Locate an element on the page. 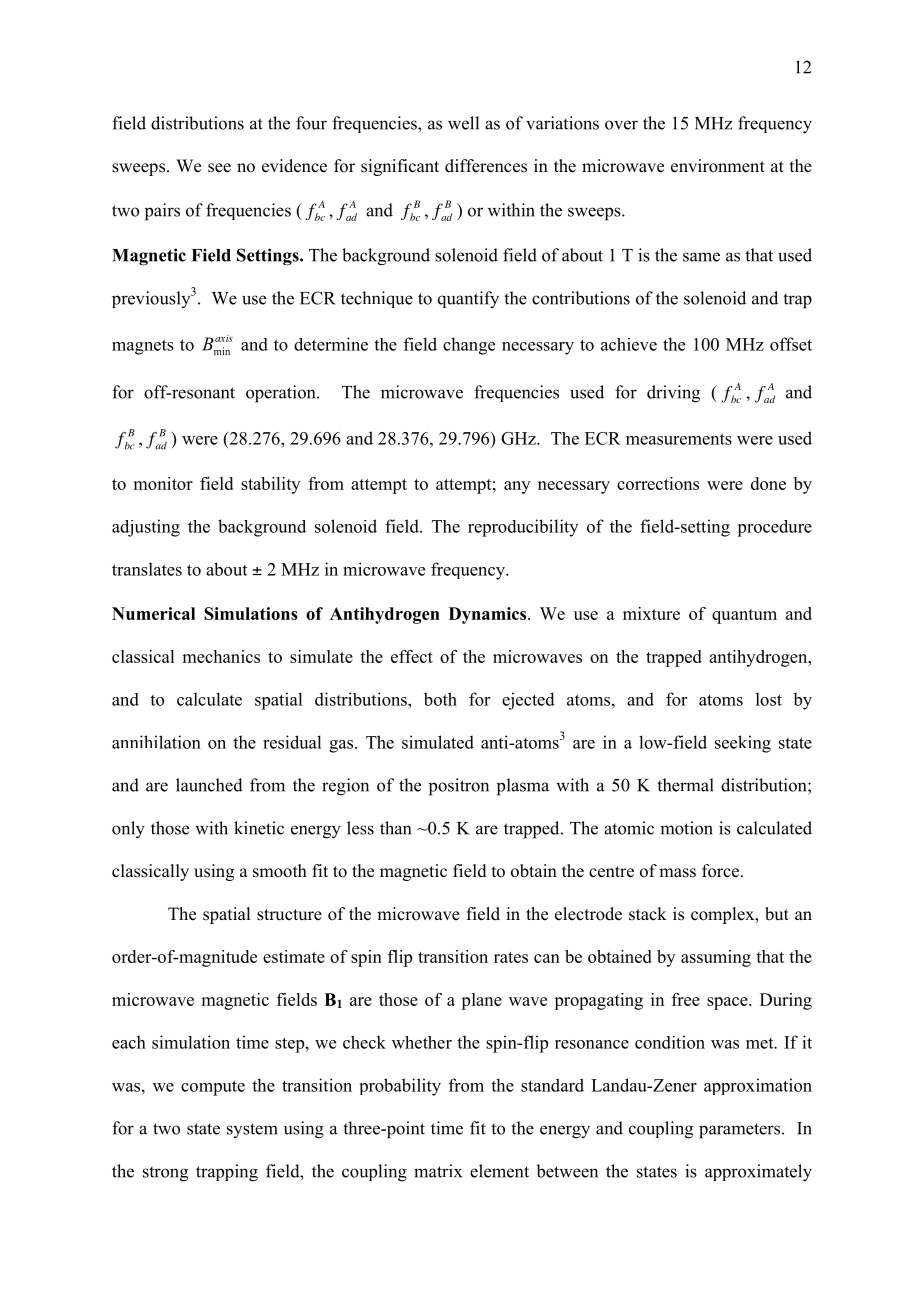 The image size is (924, 1308). launched is located at coordinates (209, 785).
